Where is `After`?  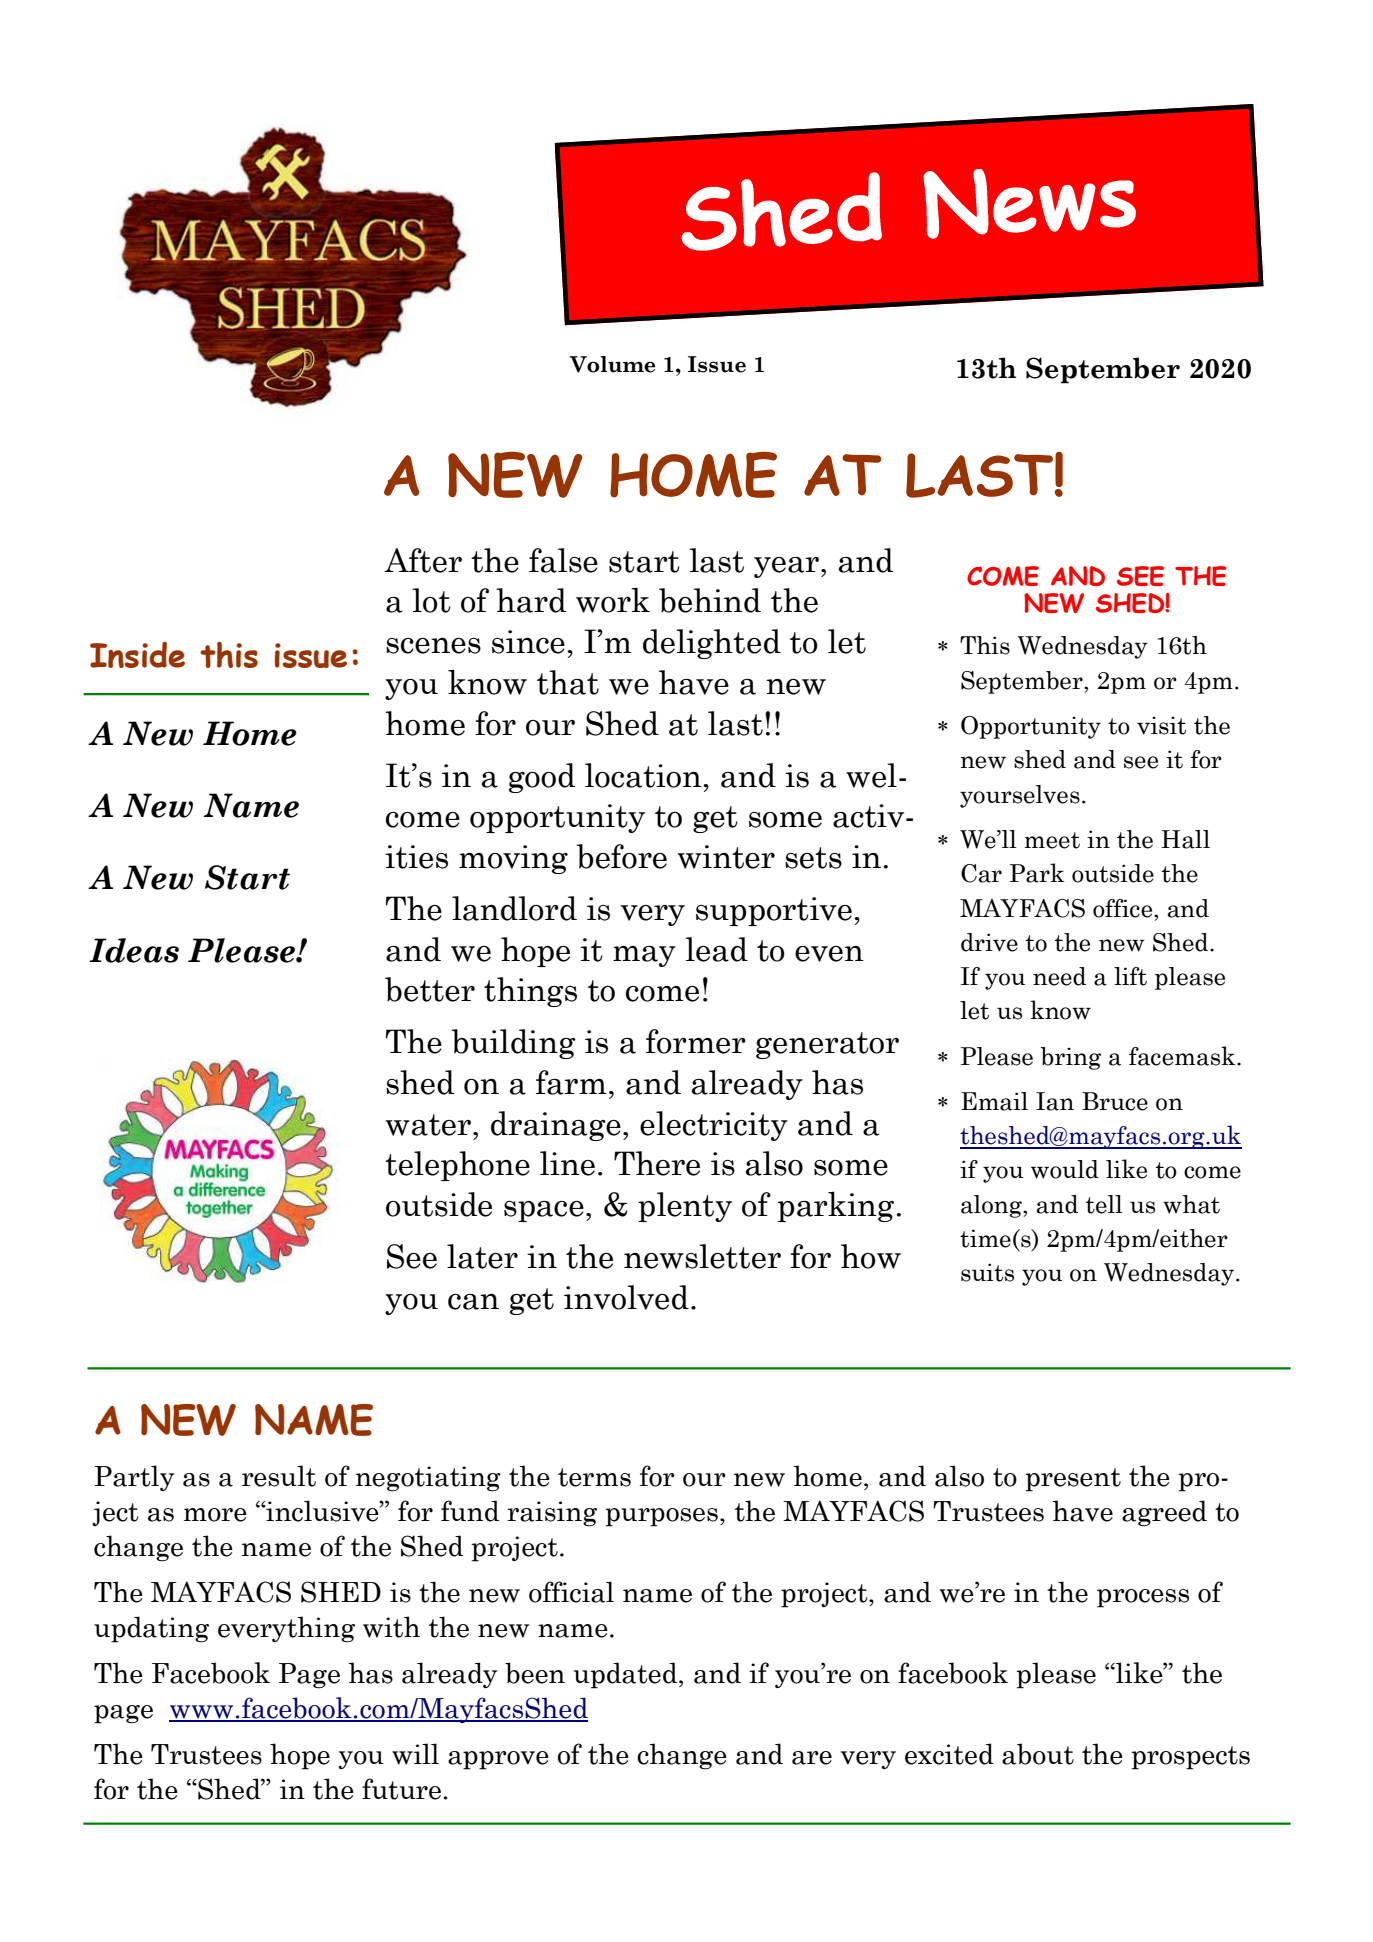 After is located at coordinates (423, 560).
